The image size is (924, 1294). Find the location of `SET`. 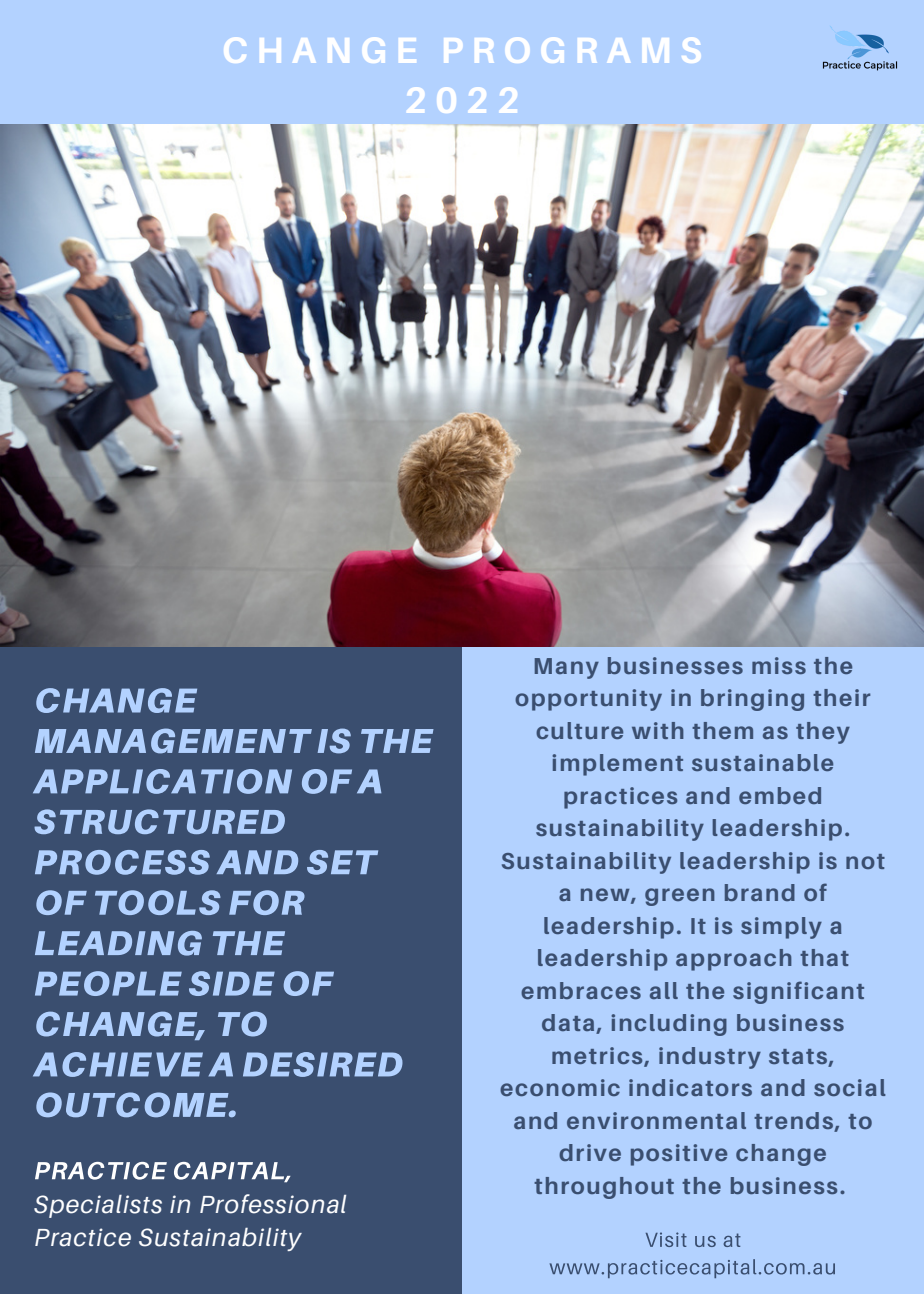

SET is located at coordinates (342, 862).
